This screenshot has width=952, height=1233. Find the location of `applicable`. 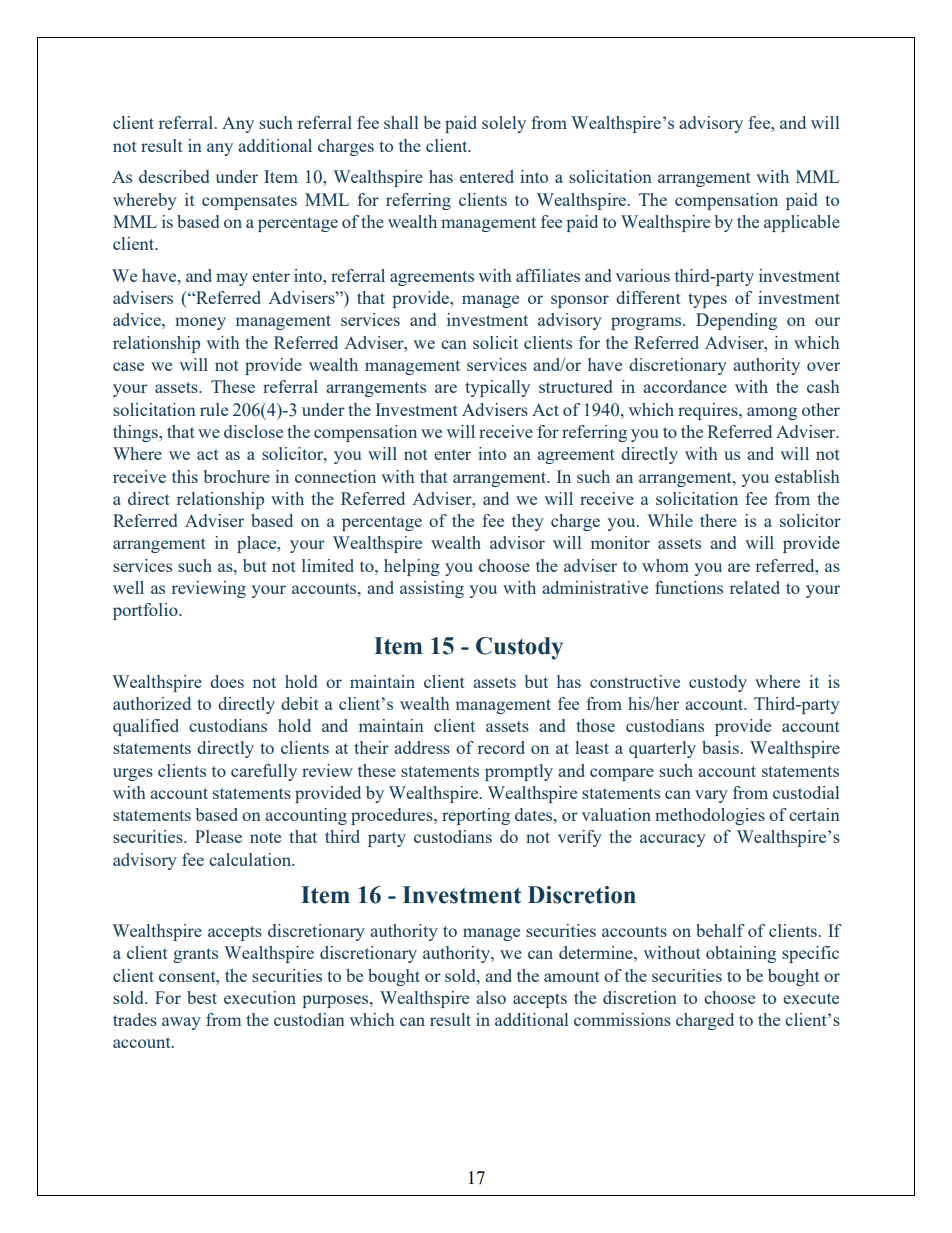

applicable is located at coordinates (802, 223).
